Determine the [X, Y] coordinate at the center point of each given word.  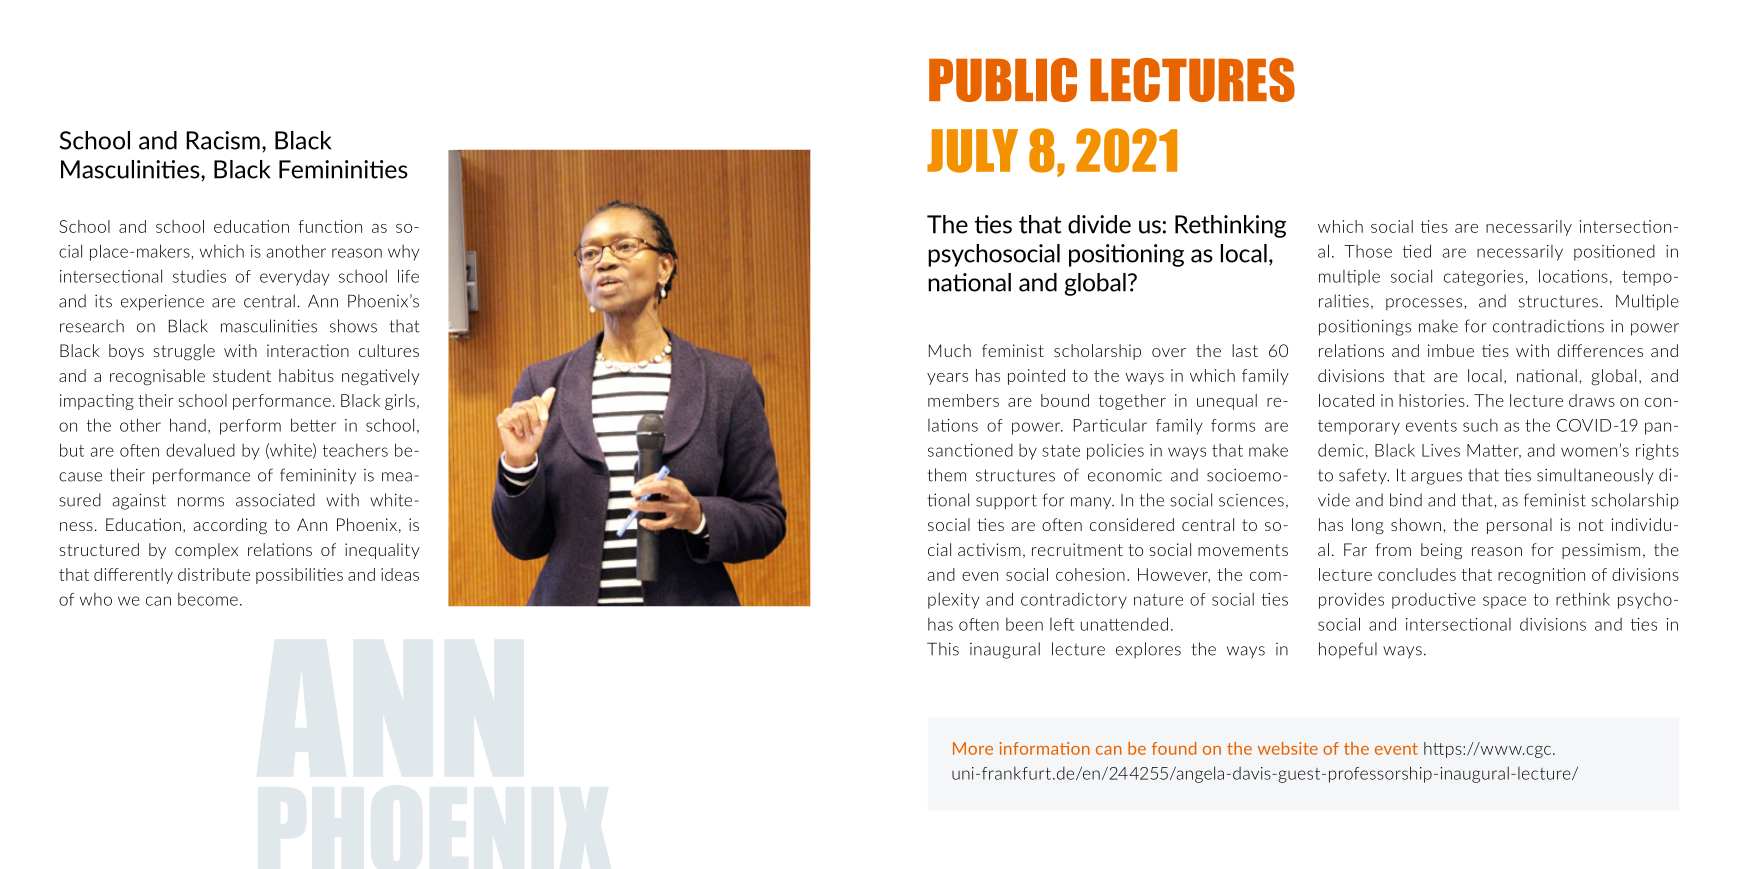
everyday [294, 277]
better [313, 425]
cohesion [1090, 574]
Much [950, 350]
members [963, 400]
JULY [972, 151]
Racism [223, 140]
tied [1417, 251]
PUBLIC [1003, 80]
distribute [214, 574]
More [973, 748]
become [208, 599]
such [1480, 425]
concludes [1417, 574]
